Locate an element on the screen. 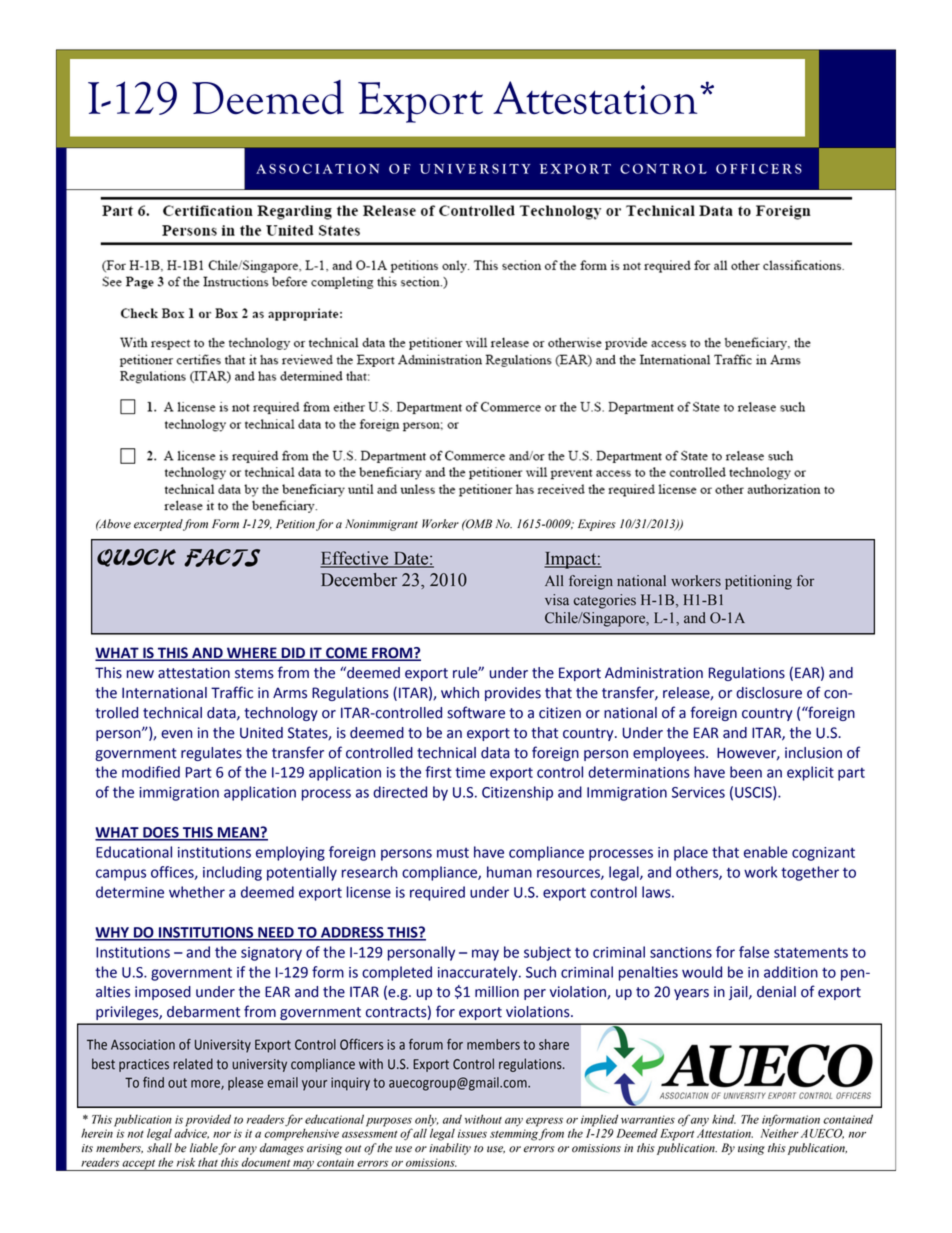 Image resolution: width=952 pixels, height=1233 pixels. inability is located at coordinates (450, 1149).
